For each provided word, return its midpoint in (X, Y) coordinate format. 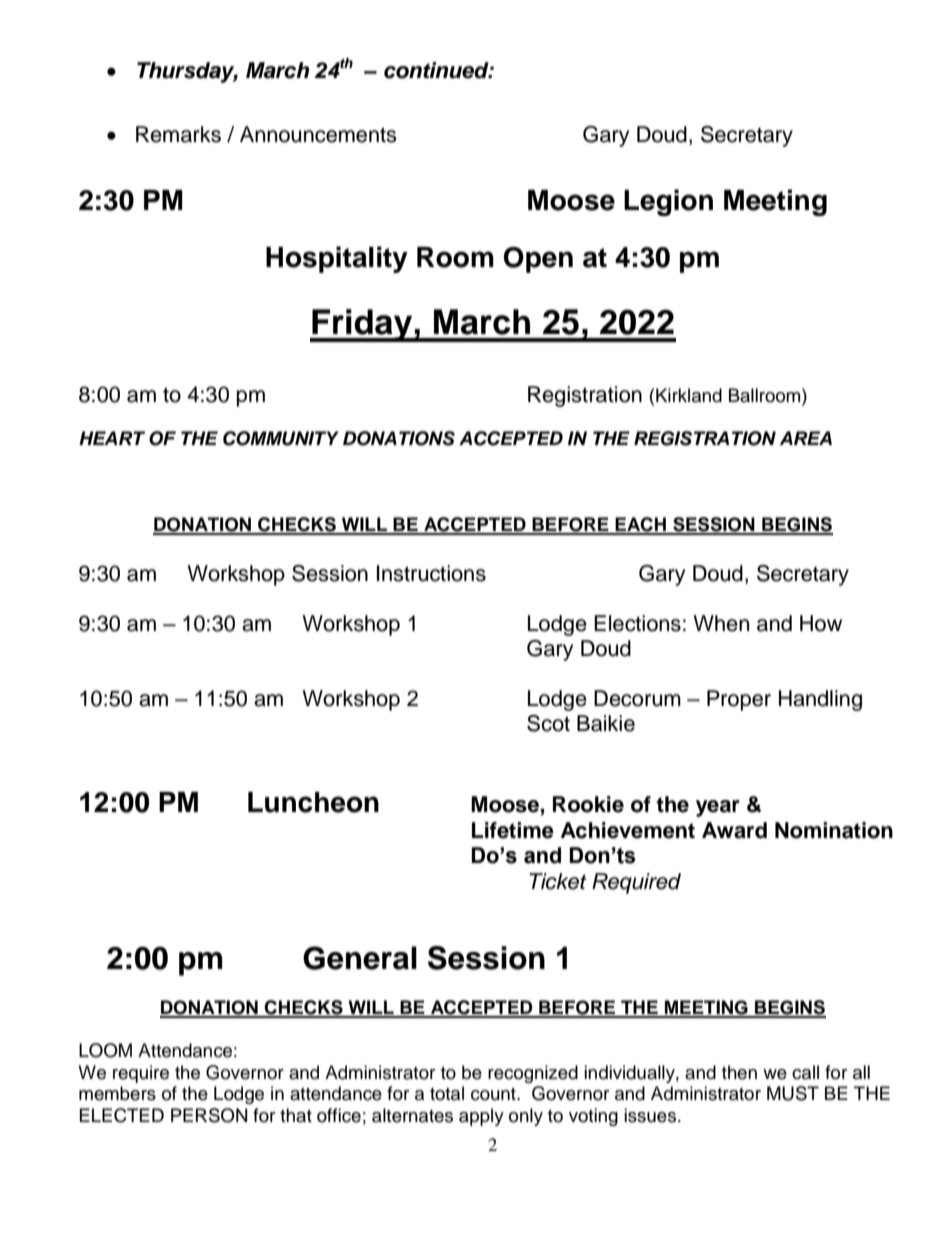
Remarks (178, 134)
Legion (668, 202)
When (721, 623)
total (447, 1093)
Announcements (318, 134)
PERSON (209, 1115)
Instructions (431, 573)
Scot (548, 723)
